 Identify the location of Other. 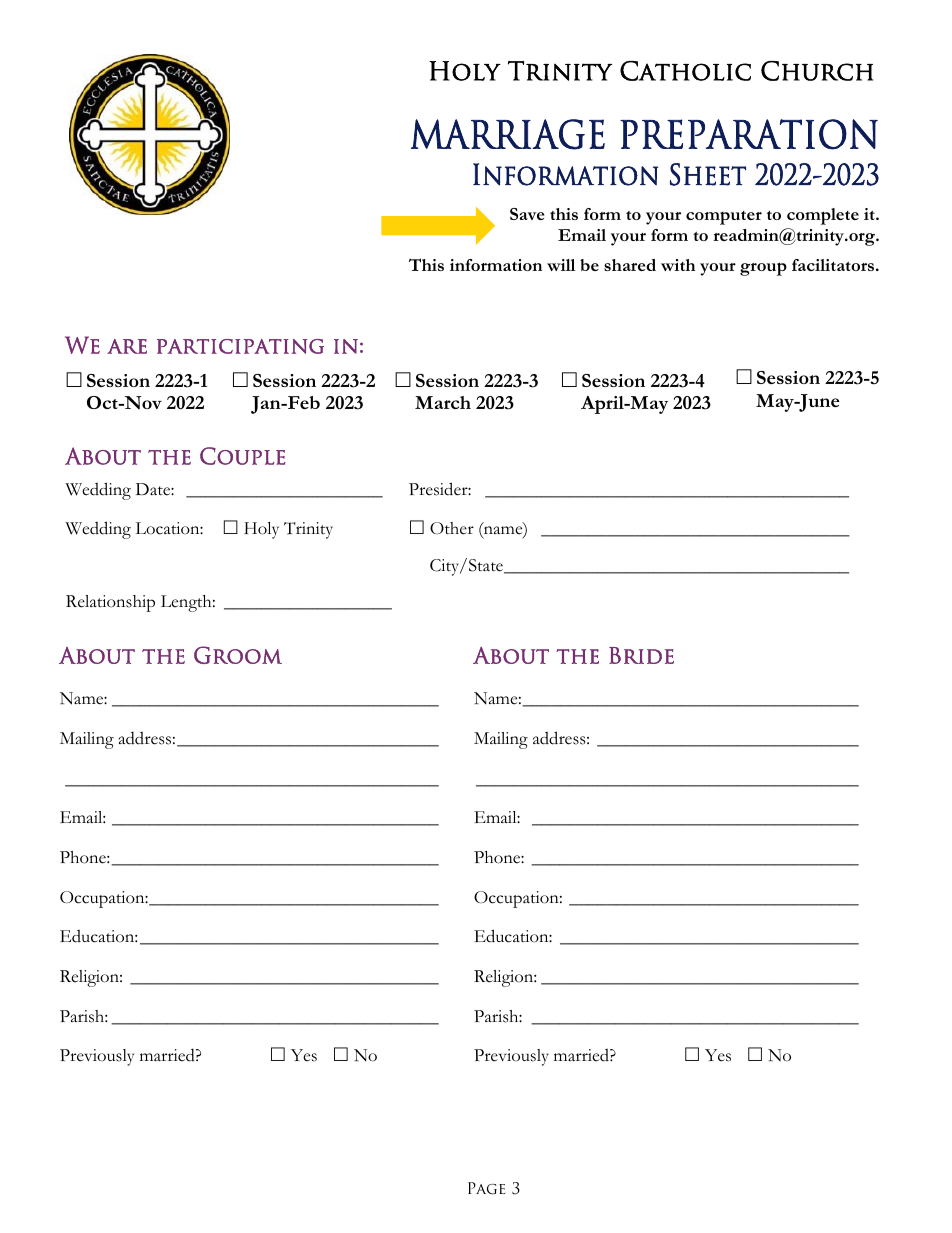
(452, 528).
